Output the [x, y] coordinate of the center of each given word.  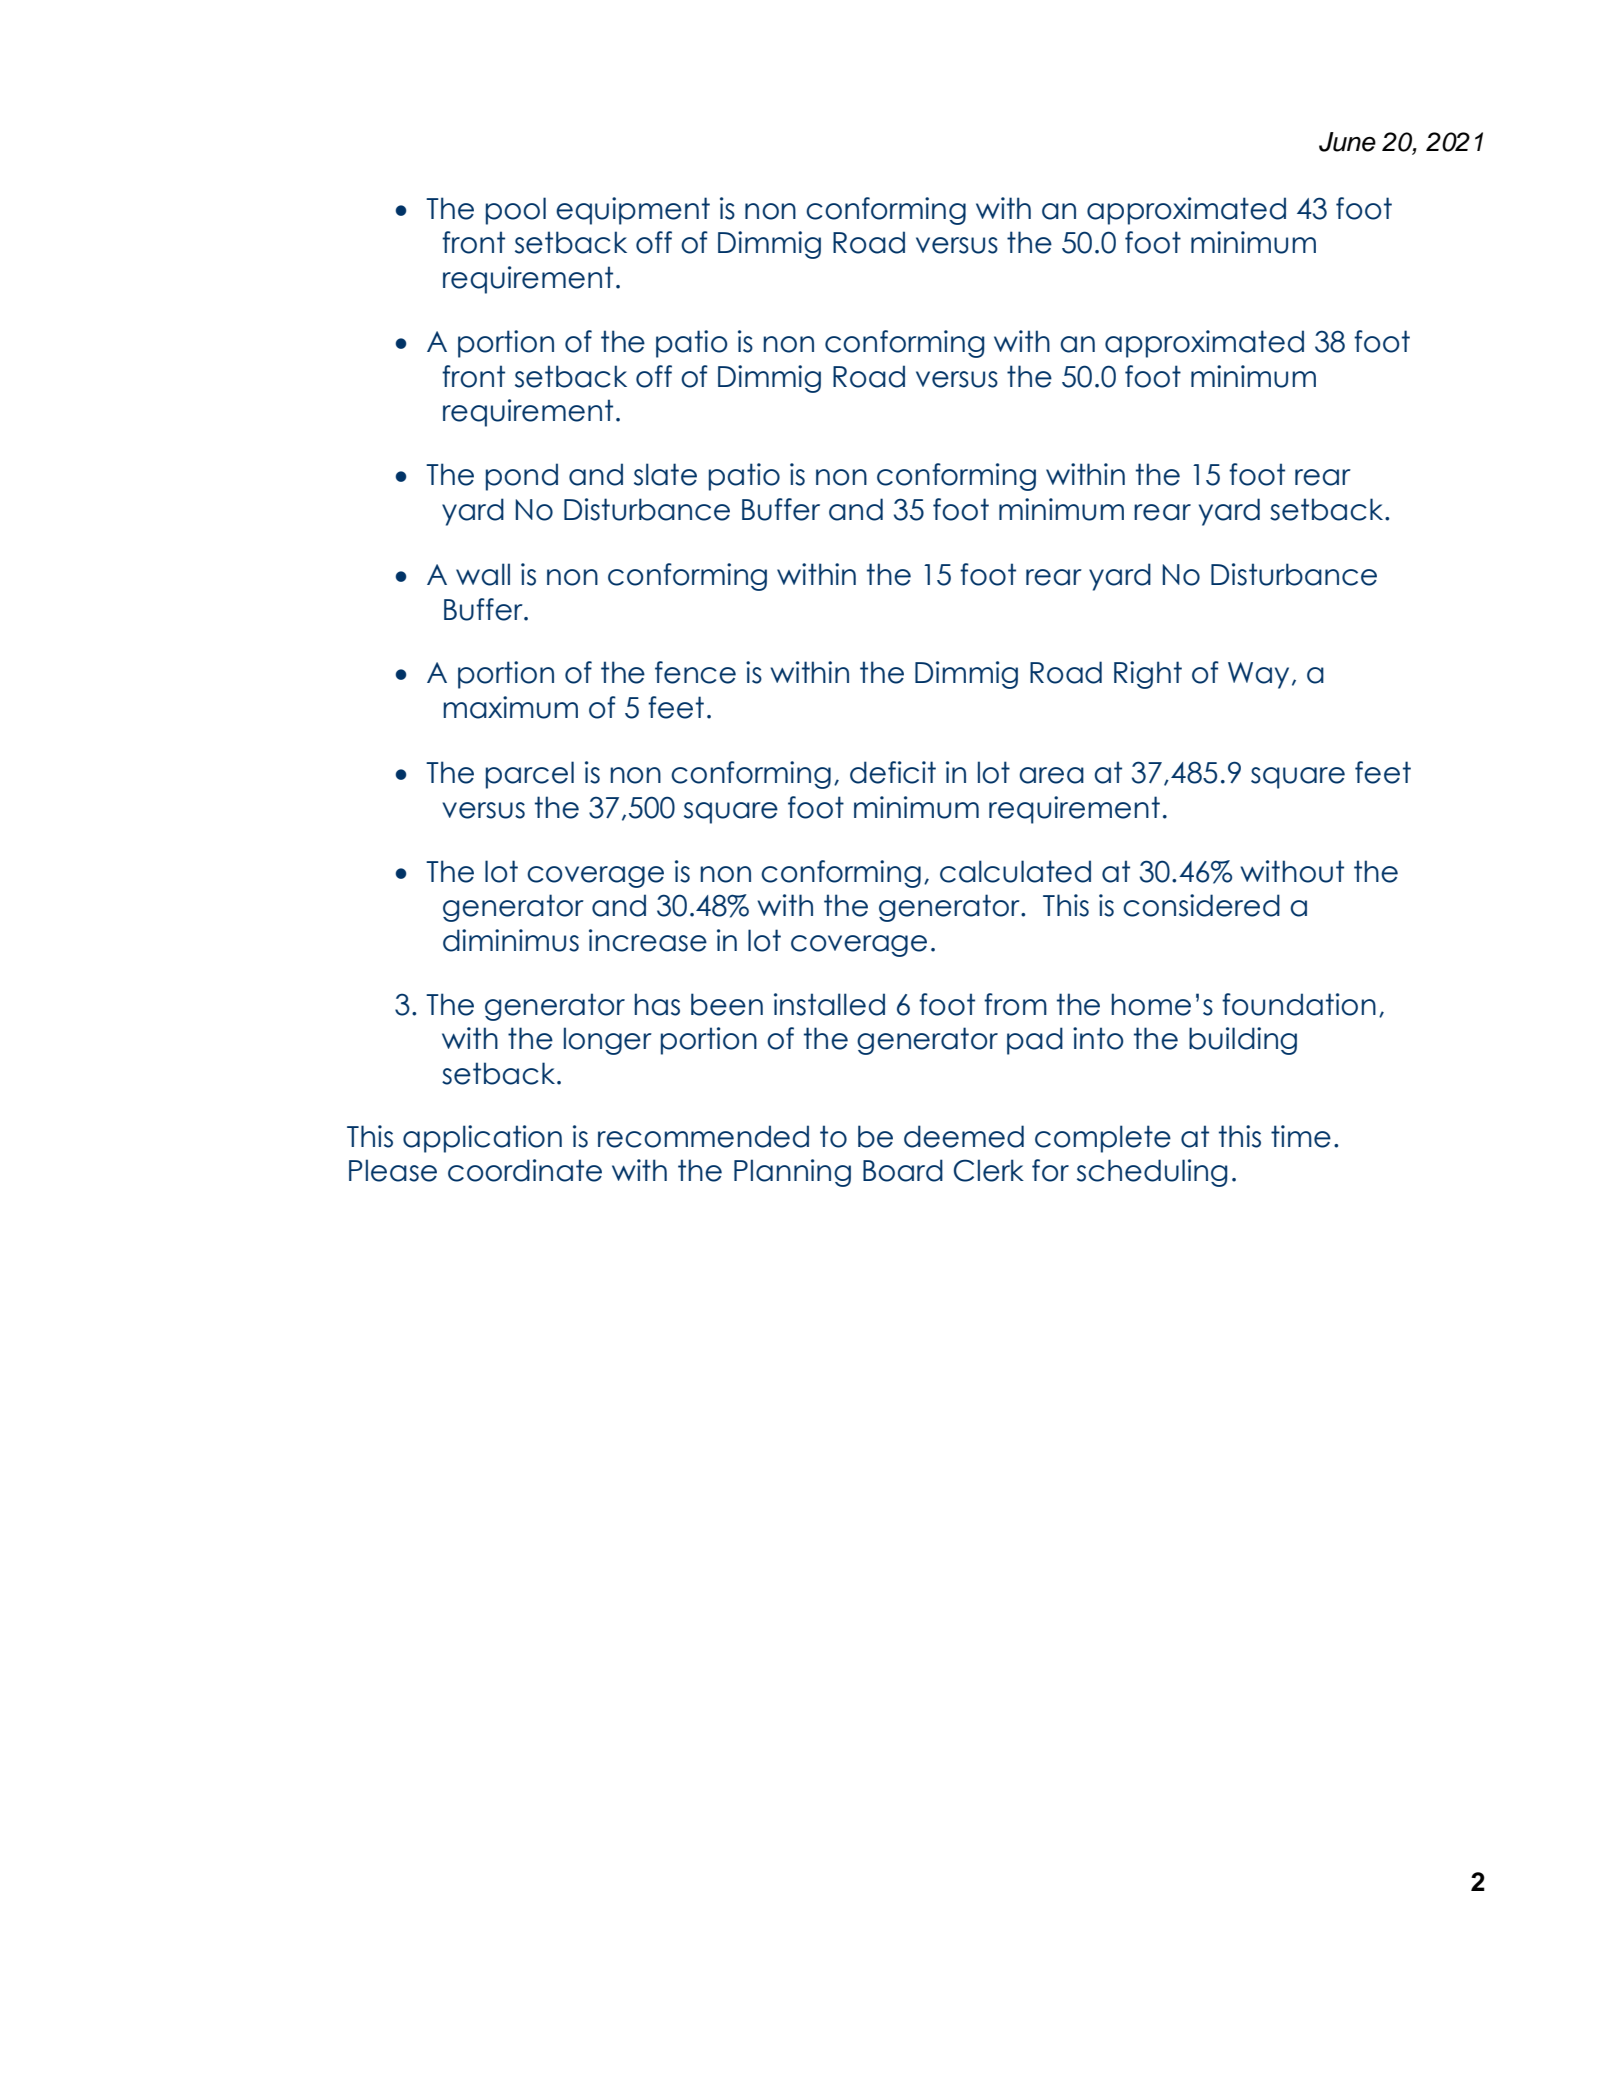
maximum [510, 707]
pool [516, 211]
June [1347, 142]
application [482, 1139]
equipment [633, 211]
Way [1258, 675]
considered [1201, 905]
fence [695, 672]
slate [665, 474]
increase [648, 940]
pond [522, 477]
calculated [1015, 871]
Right [1148, 675]
